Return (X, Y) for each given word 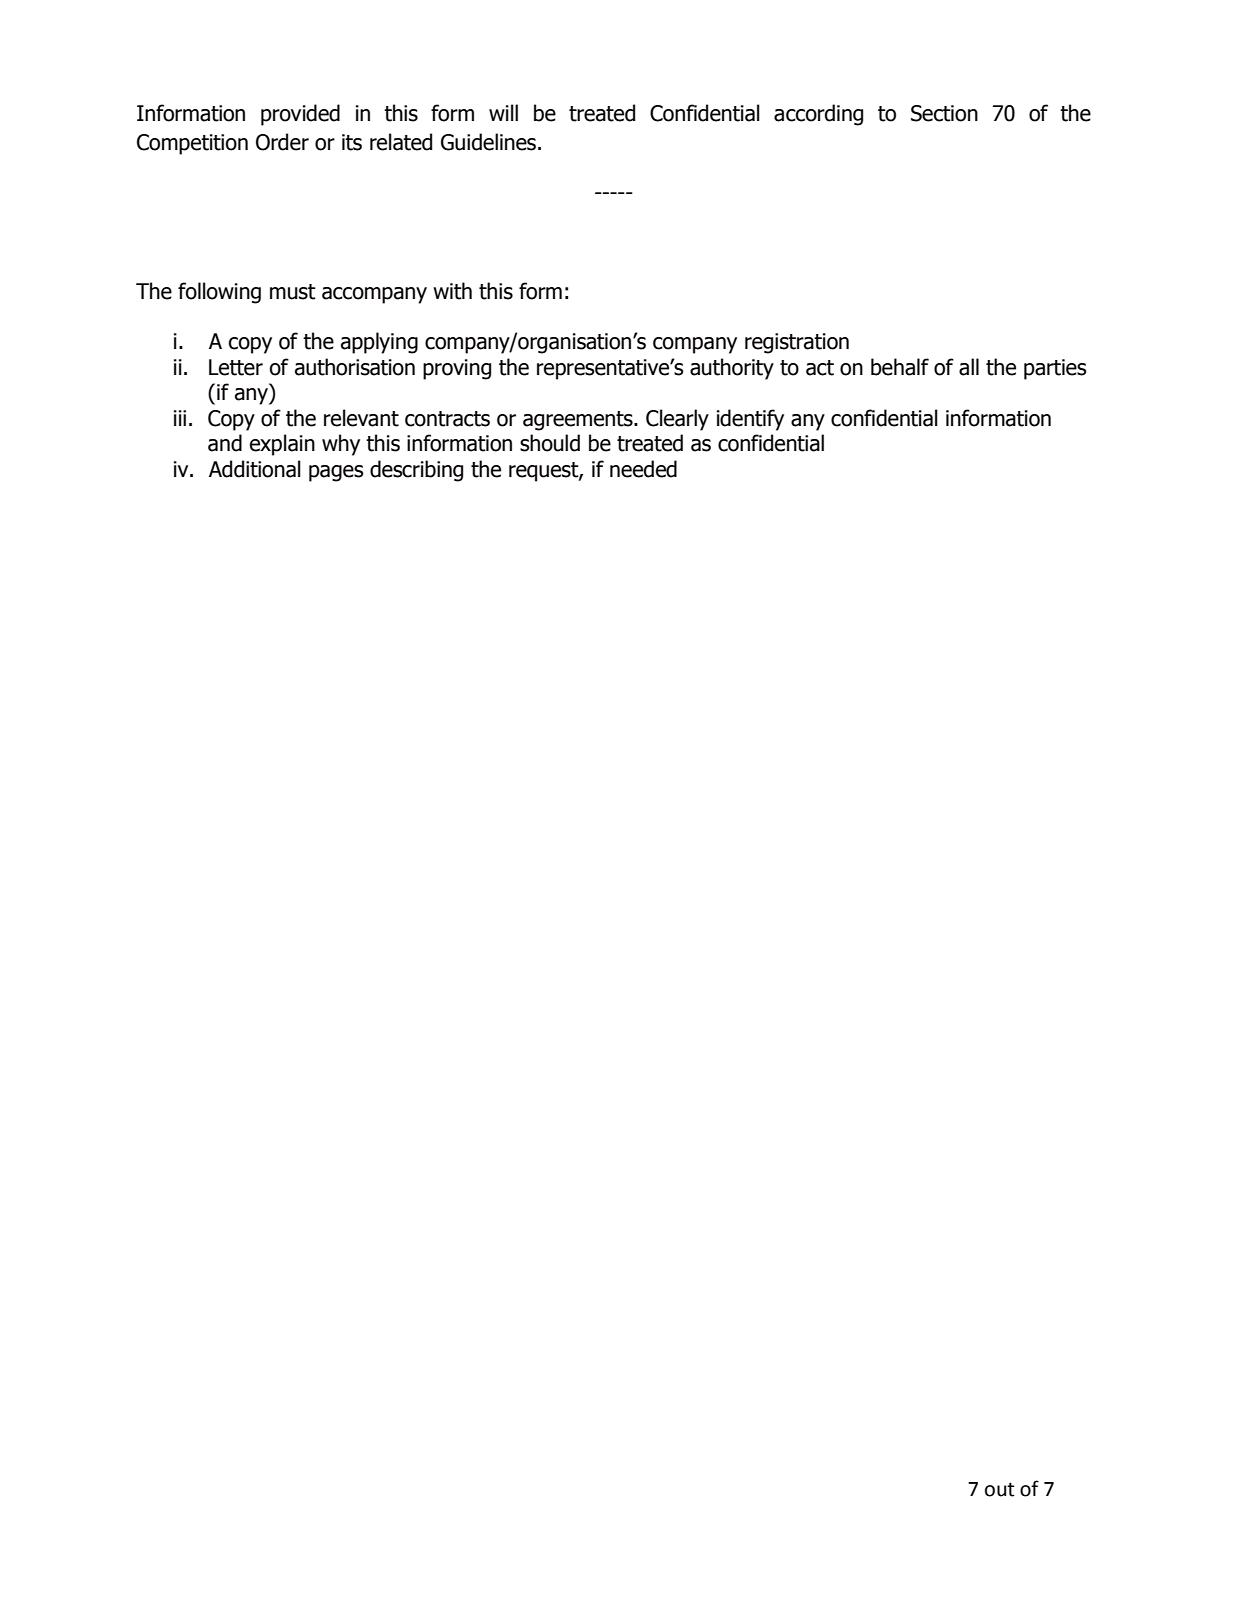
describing (416, 471)
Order (282, 142)
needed (643, 469)
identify (750, 420)
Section (944, 113)
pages (336, 473)
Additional (255, 469)
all (969, 367)
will (503, 112)
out (999, 1489)
